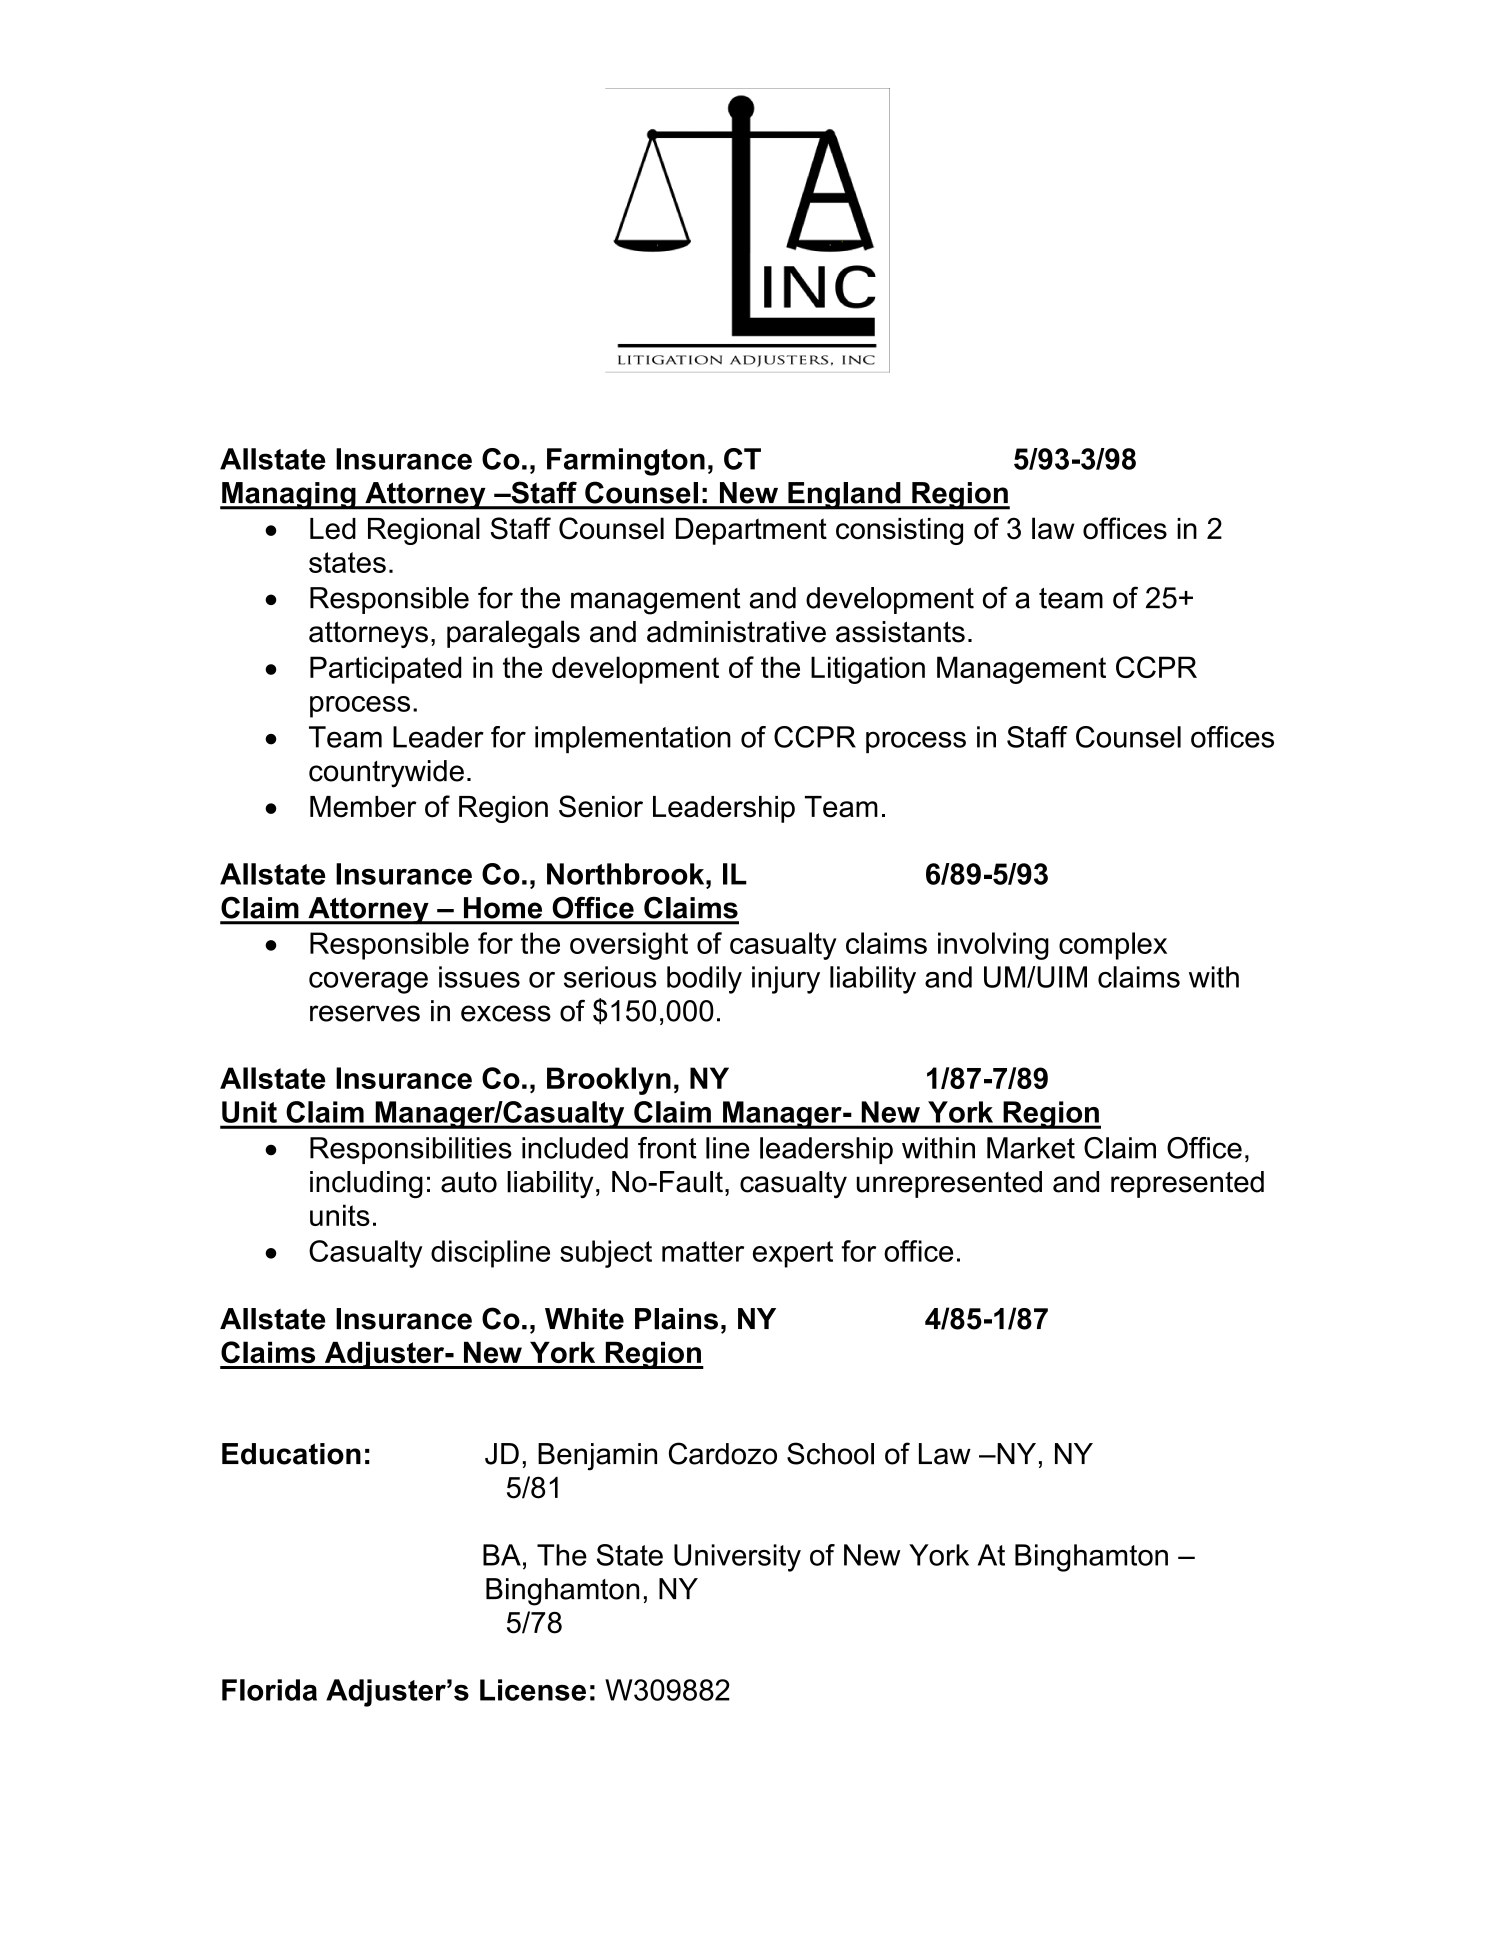 The width and height of the document is (1497, 1937). What do you see at coordinates (830, 1453) in the document?
I see `School` at bounding box center [830, 1453].
